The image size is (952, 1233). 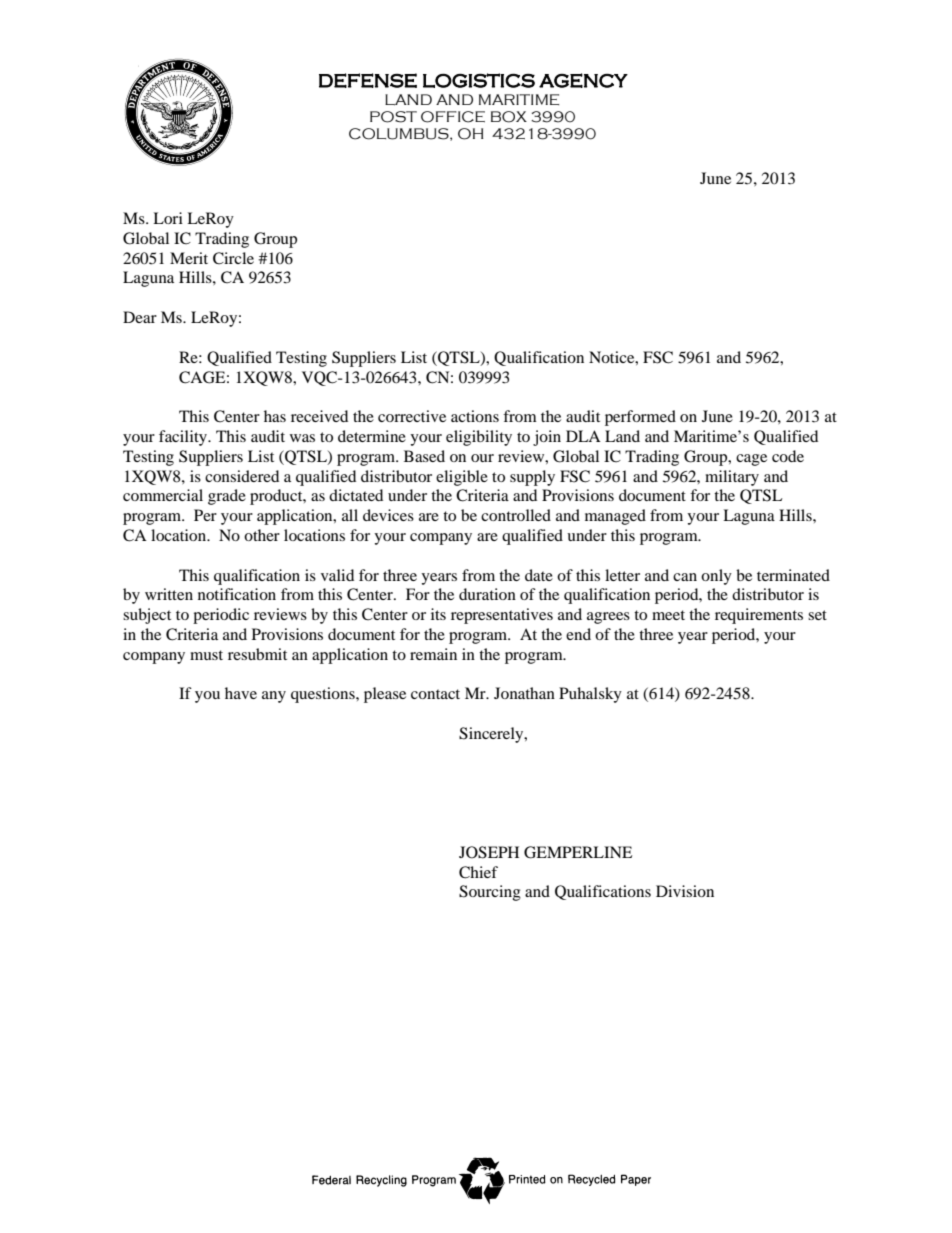 What do you see at coordinates (227, 497) in the screenshot?
I see `grade` at bounding box center [227, 497].
